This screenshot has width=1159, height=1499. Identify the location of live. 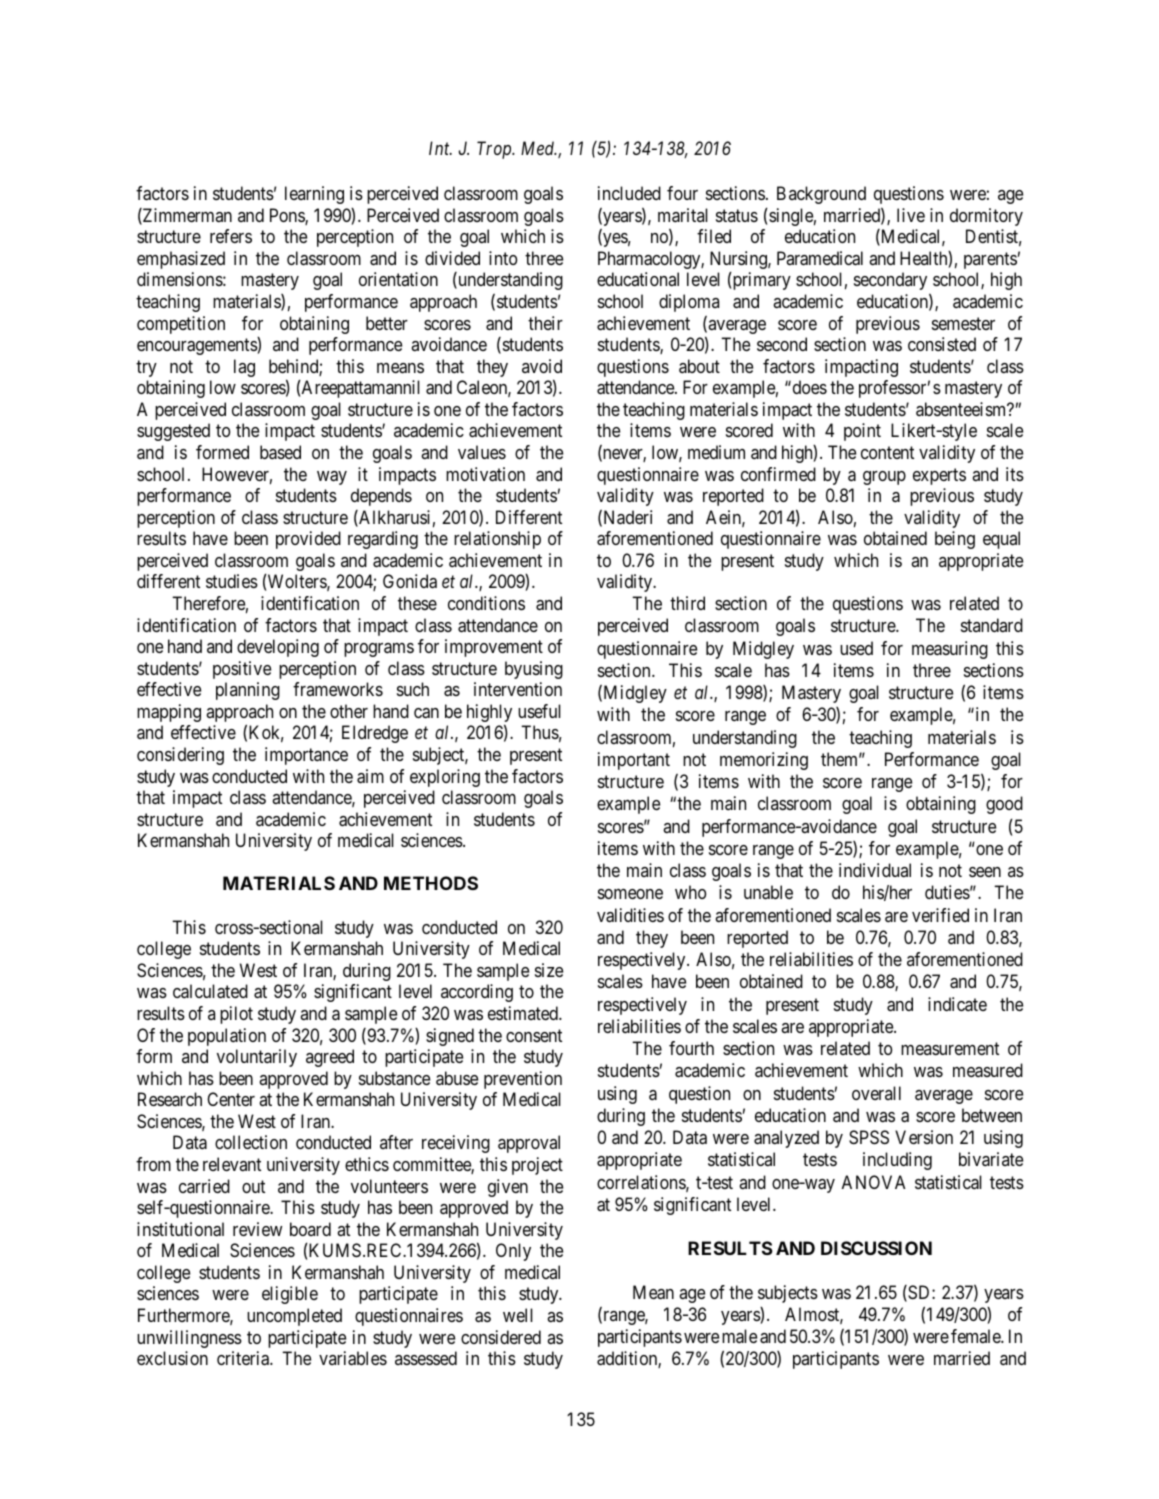
(911, 215).
